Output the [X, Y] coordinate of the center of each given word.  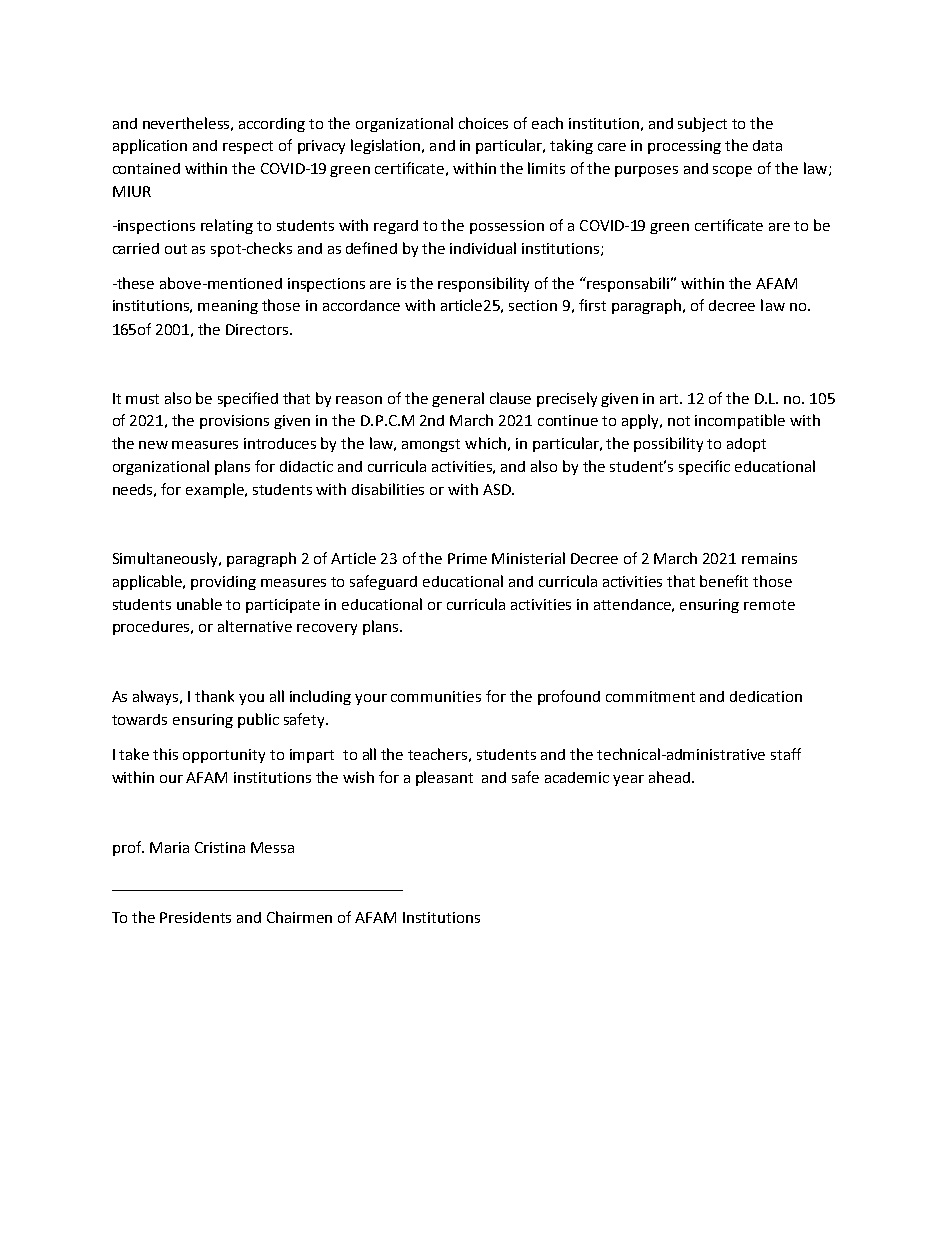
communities [436, 696]
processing [684, 147]
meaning [228, 307]
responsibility [483, 284]
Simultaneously [167, 559]
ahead [669, 777]
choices [483, 123]
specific [704, 467]
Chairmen [299, 917]
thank [214, 696]
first [592, 305]
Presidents [195, 917]
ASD [498, 489]
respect [248, 147]
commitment [650, 696]
